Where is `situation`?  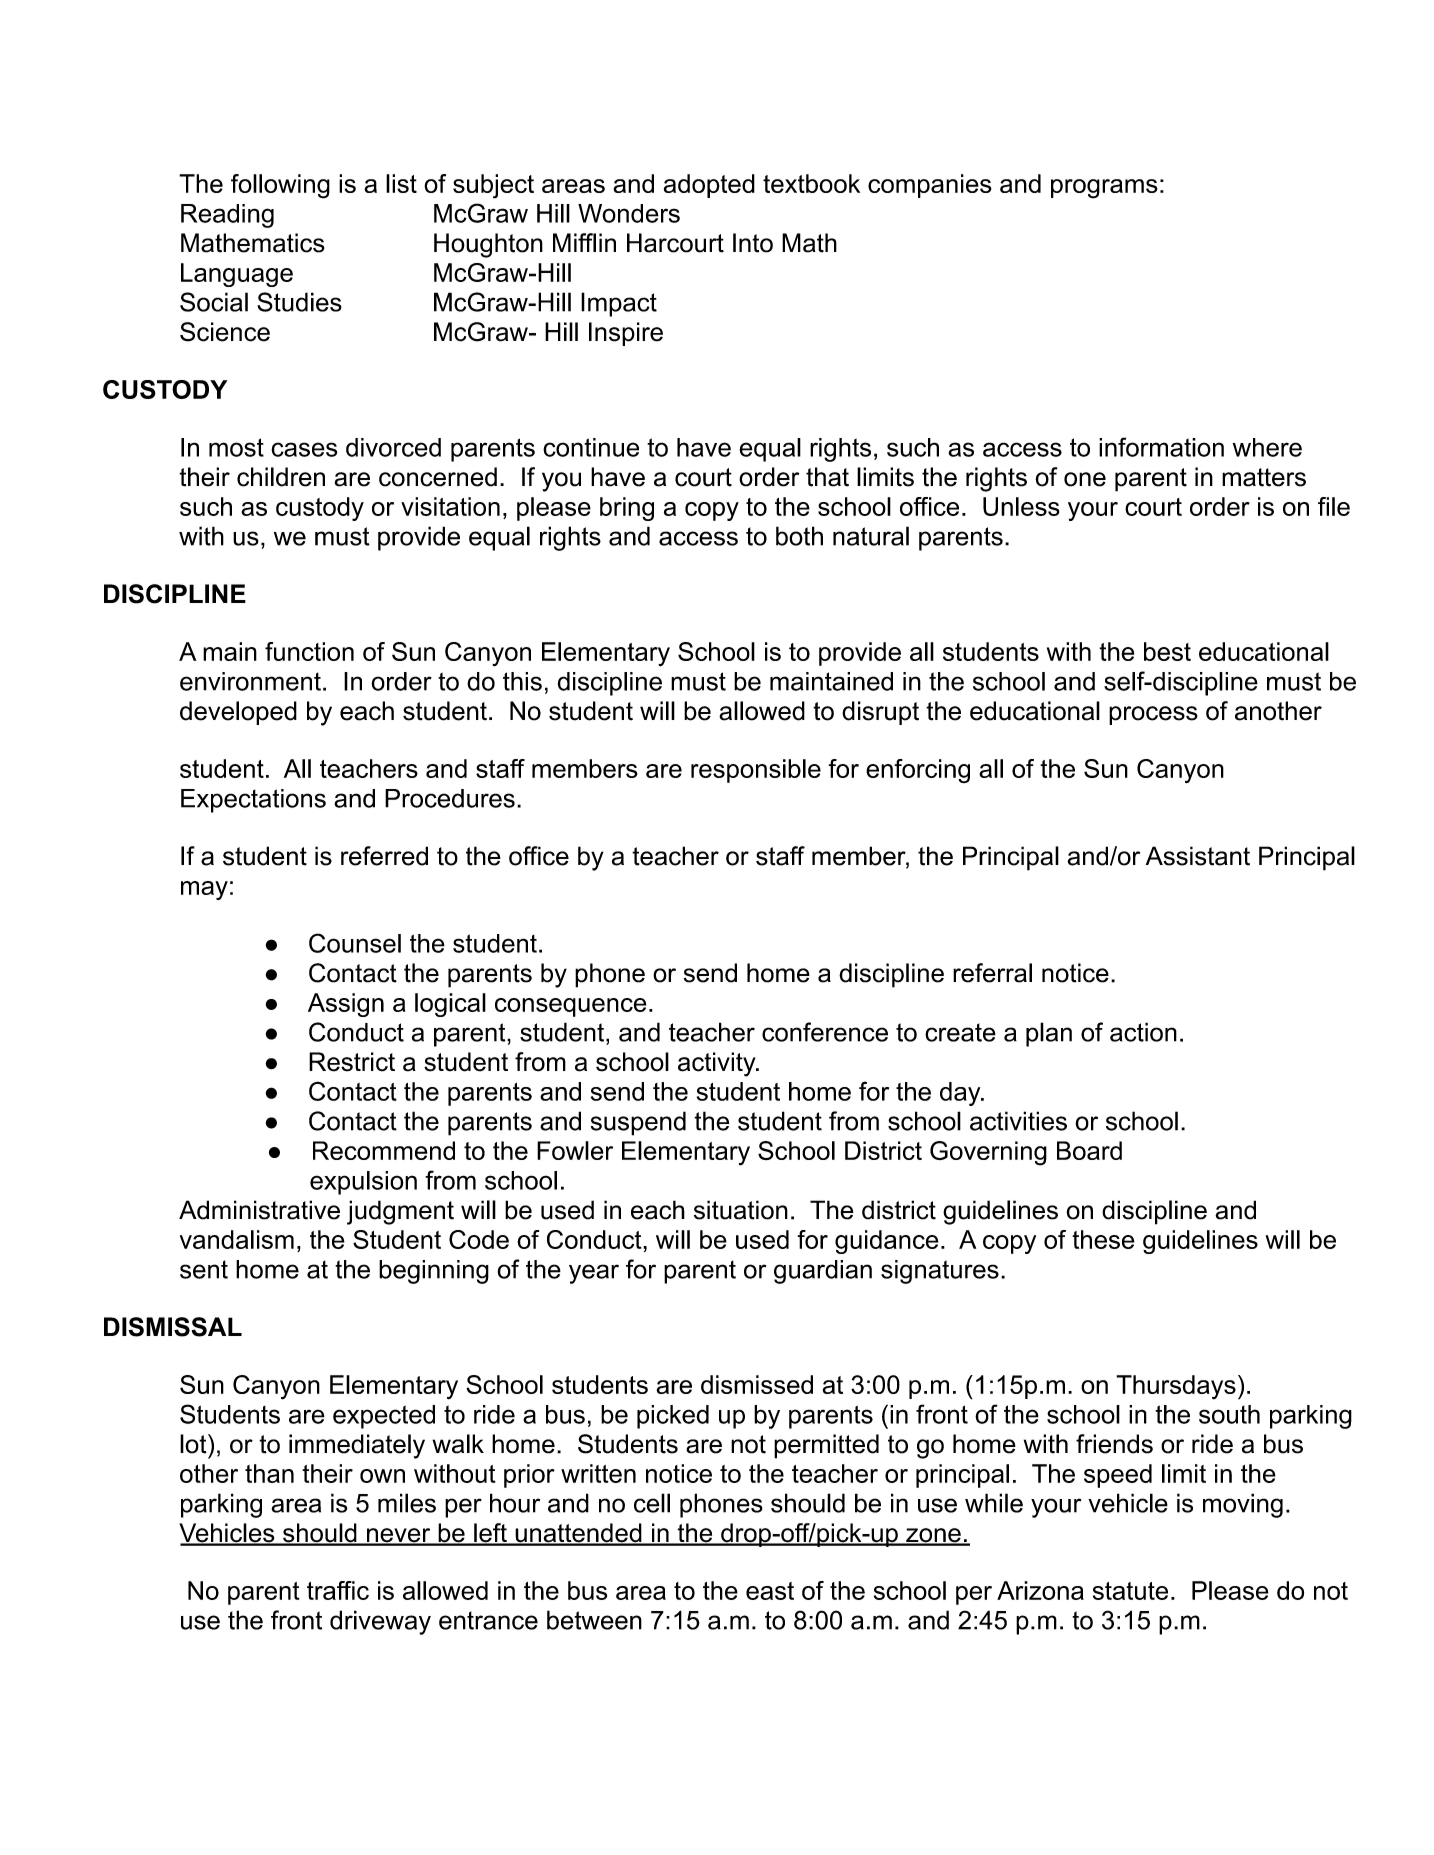 situation is located at coordinates (741, 1210).
